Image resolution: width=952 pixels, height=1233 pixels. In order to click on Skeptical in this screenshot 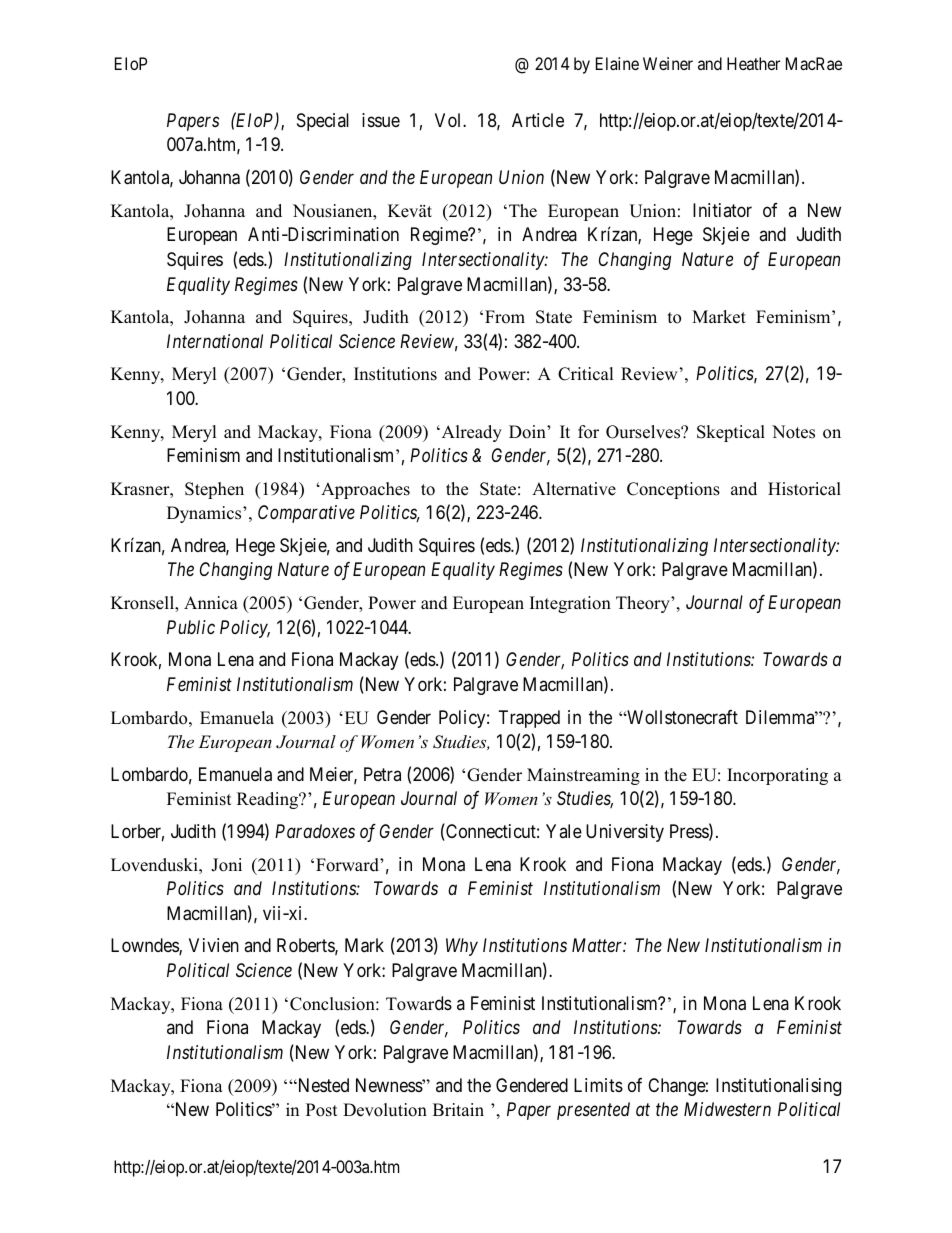, I will do `click(731, 433)`.
